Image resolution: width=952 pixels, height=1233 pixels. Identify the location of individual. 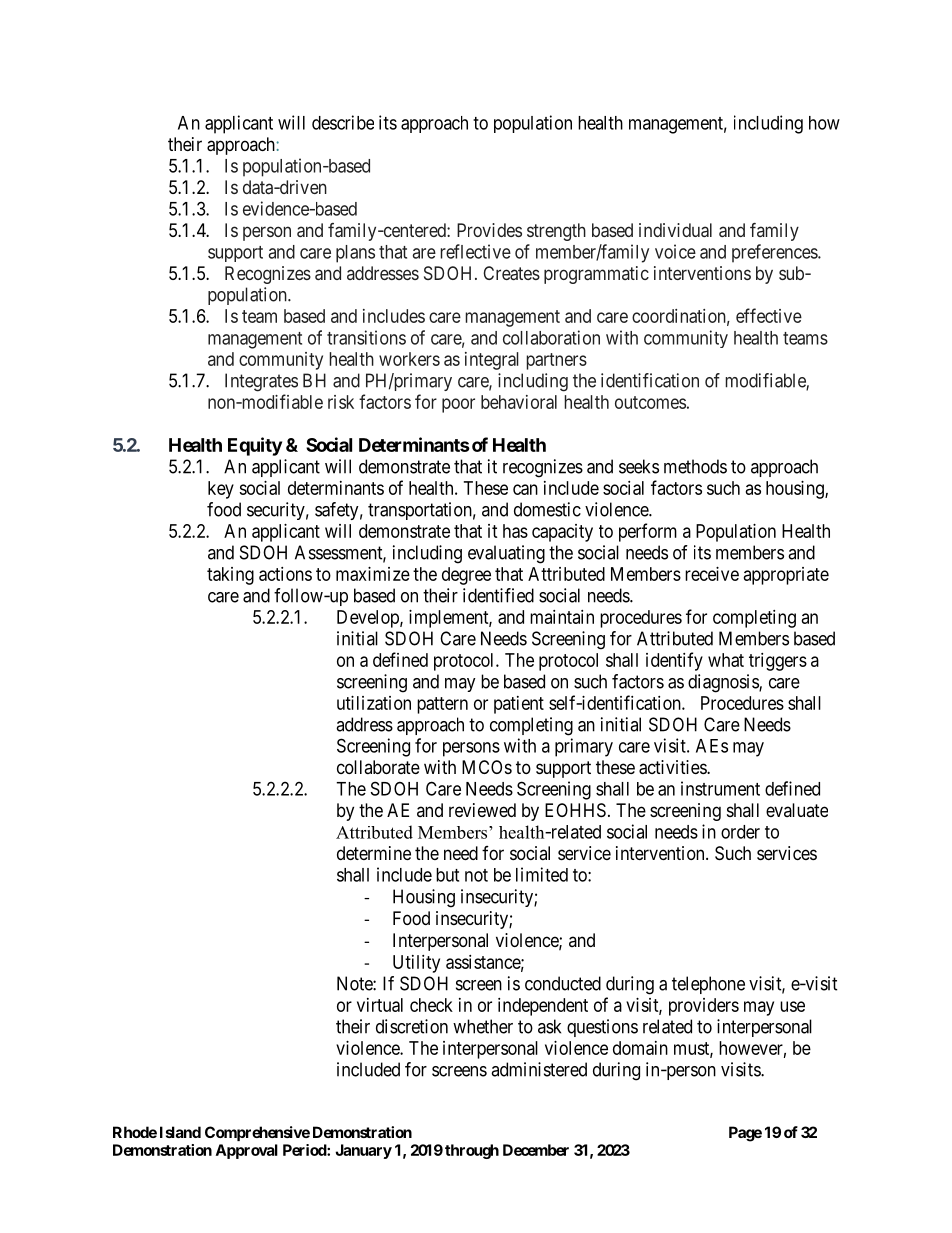
(675, 230).
